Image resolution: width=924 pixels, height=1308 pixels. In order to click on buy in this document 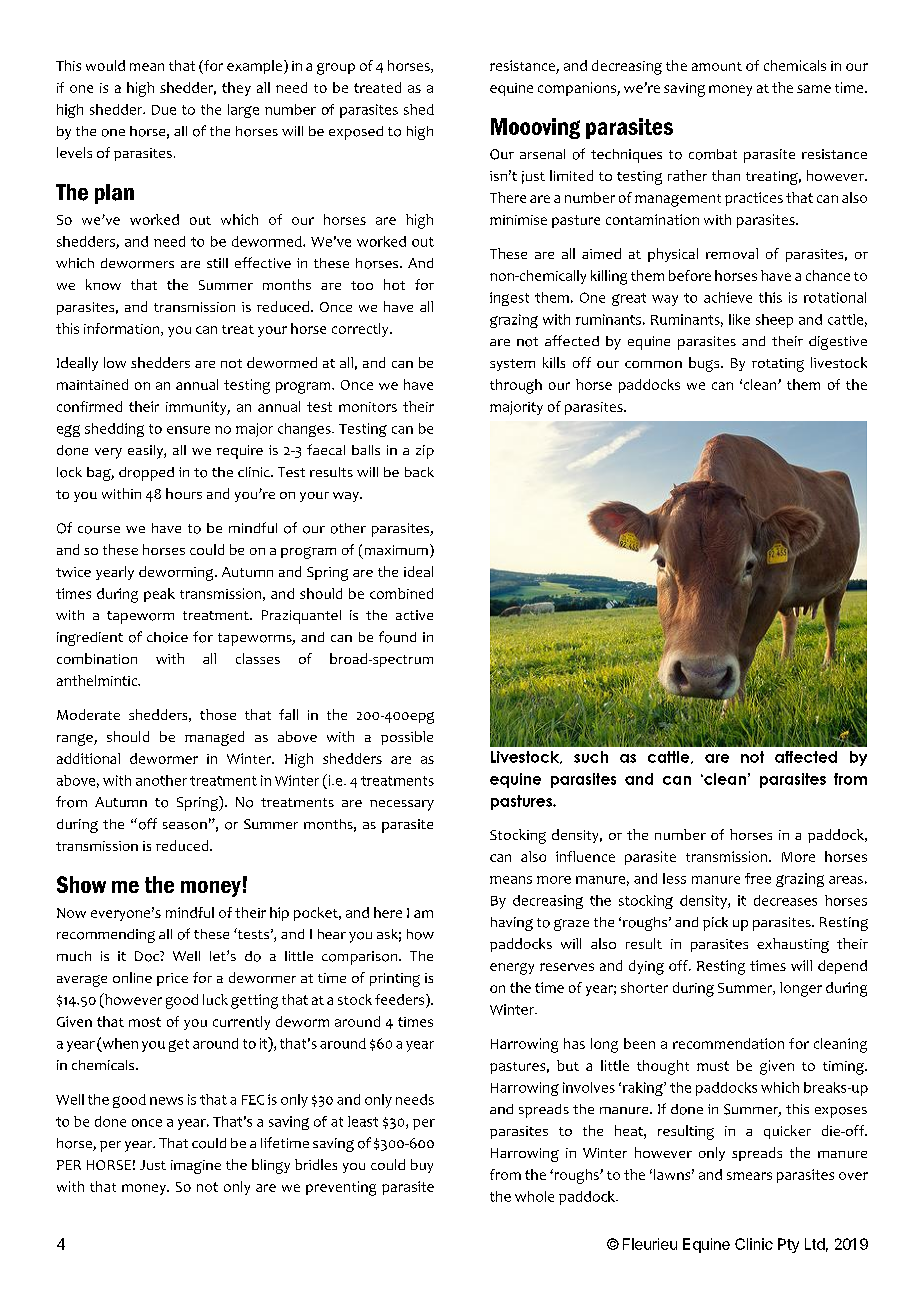, I will do `click(422, 1166)`.
